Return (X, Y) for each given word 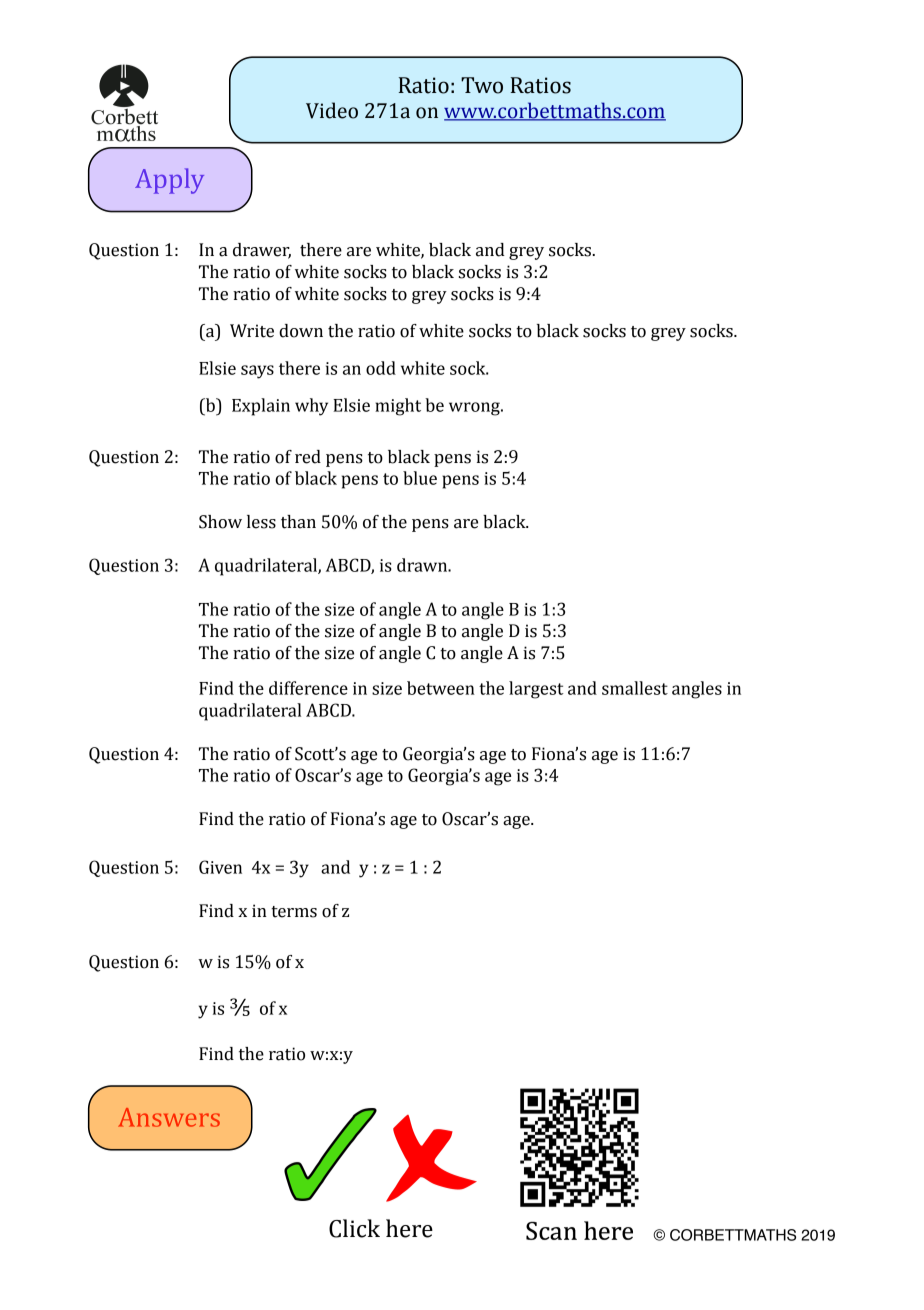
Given (220, 867)
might (398, 407)
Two (482, 85)
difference (308, 688)
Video (332, 110)
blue (420, 478)
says (257, 372)
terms (294, 912)
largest (536, 690)
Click (354, 1228)
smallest (635, 688)
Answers (169, 1117)
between (441, 688)
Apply (169, 181)
